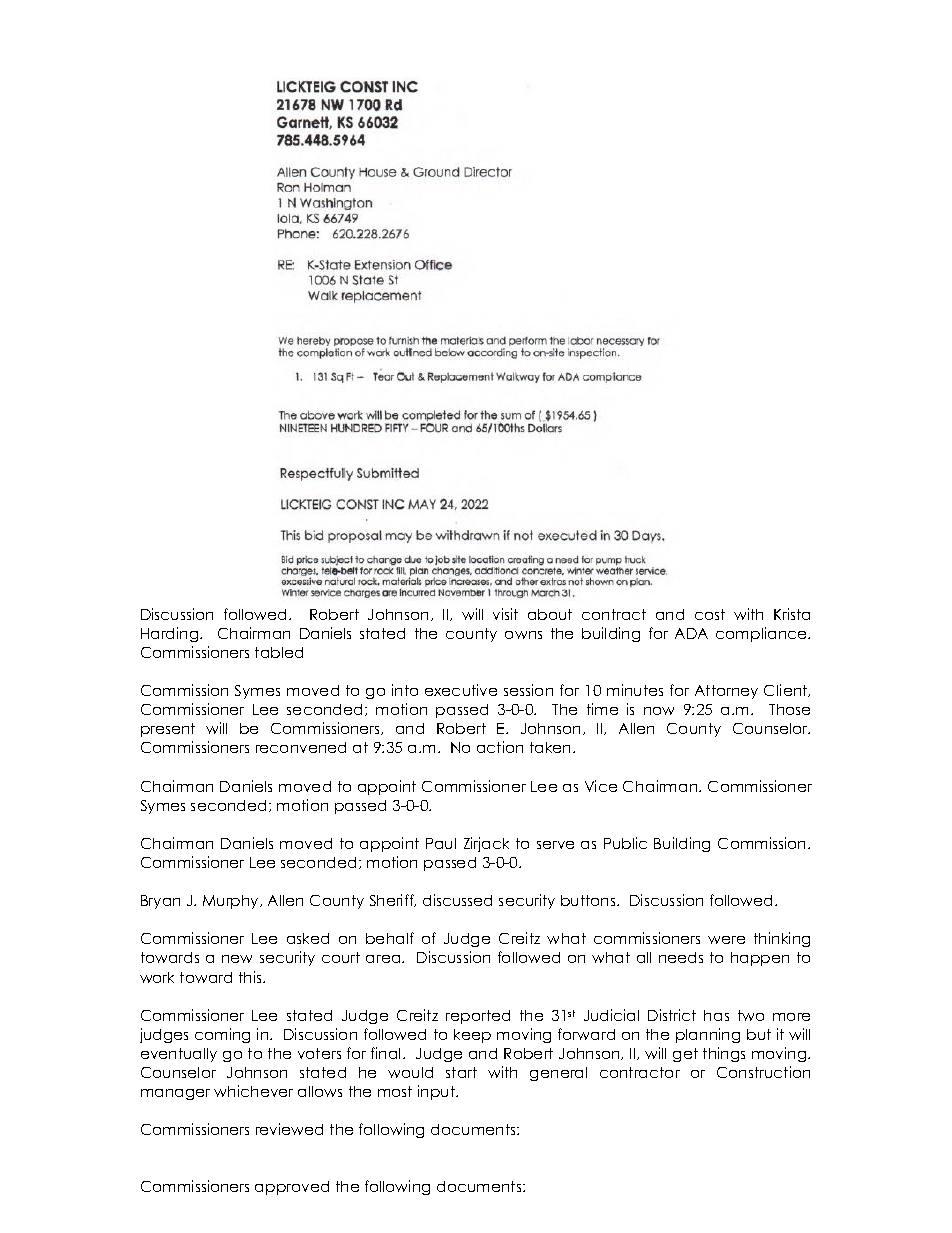  Describe the element at coordinates (500, 747) in the page. I see `action` at that location.
